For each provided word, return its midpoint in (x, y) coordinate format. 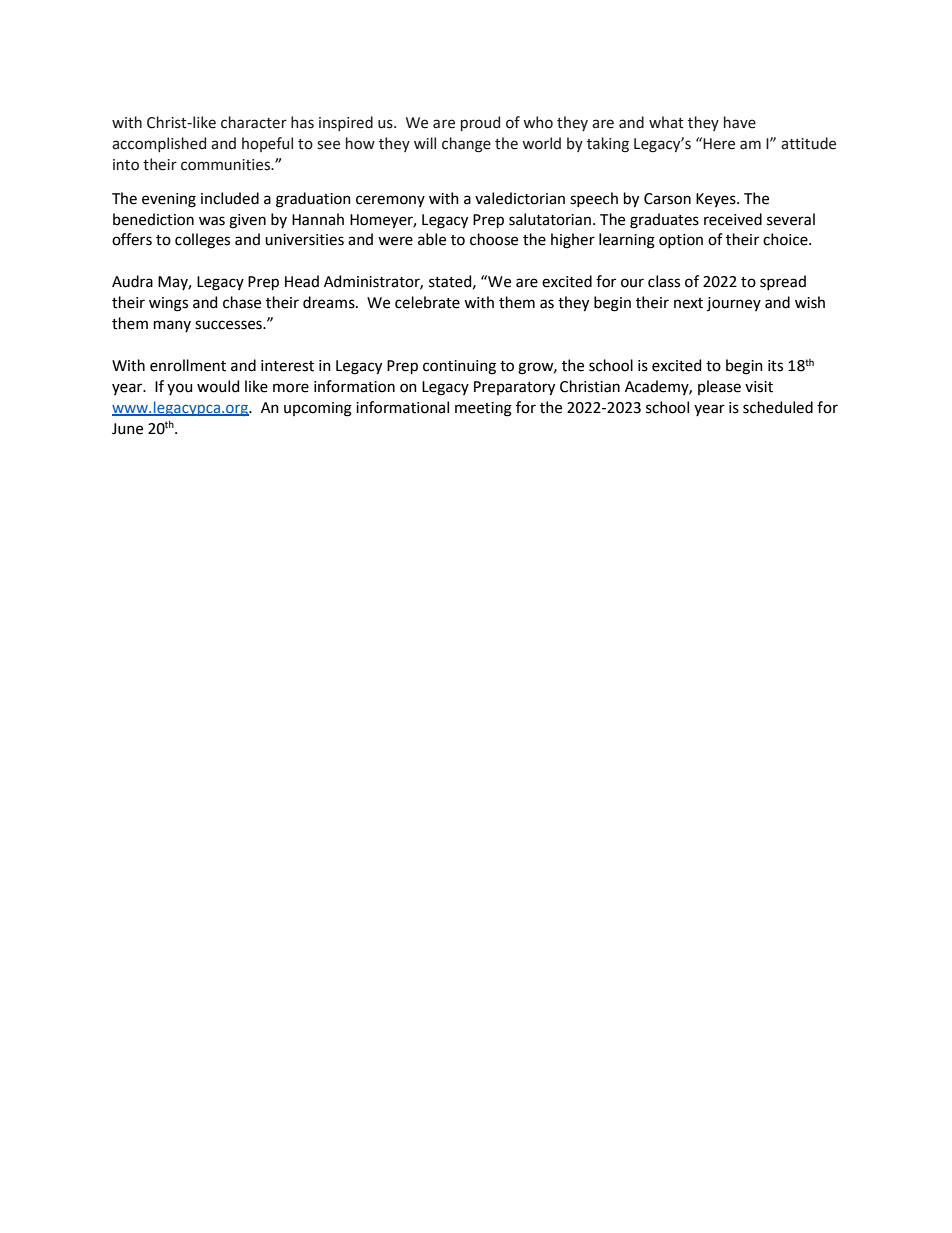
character (254, 122)
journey (734, 304)
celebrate (427, 302)
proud (480, 123)
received (733, 219)
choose (494, 239)
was (212, 221)
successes (229, 325)
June (127, 429)
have (740, 122)
